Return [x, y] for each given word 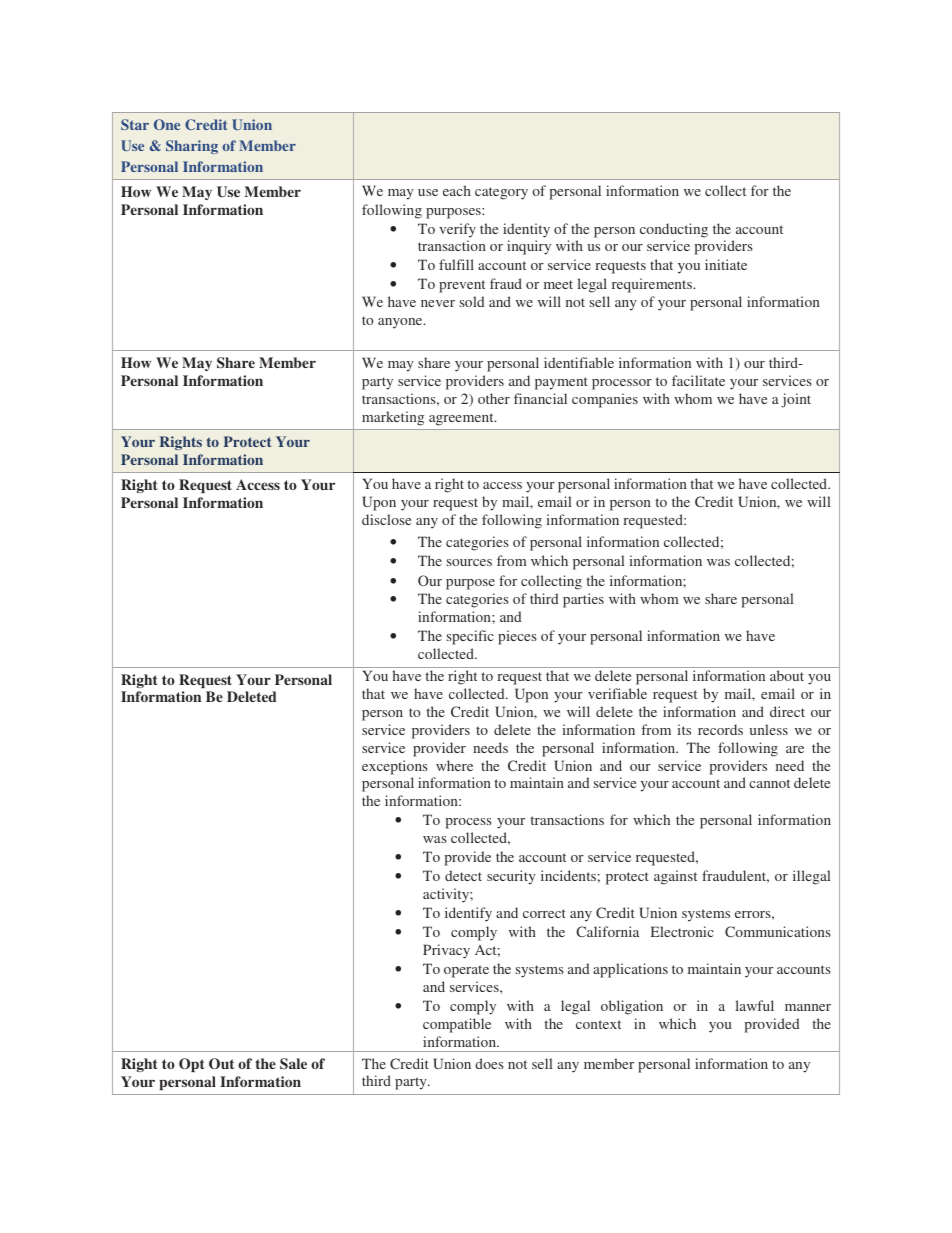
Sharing [192, 147]
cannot [769, 783]
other [494, 398]
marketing [393, 418]
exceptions [395, 767]
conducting [674, 230]
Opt [192, 1065]
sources [469, 562]
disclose [386, 519]
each [457, 190]
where [454, 765]
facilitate [698, 380]
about [787, 675]
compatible [457, 1025]
